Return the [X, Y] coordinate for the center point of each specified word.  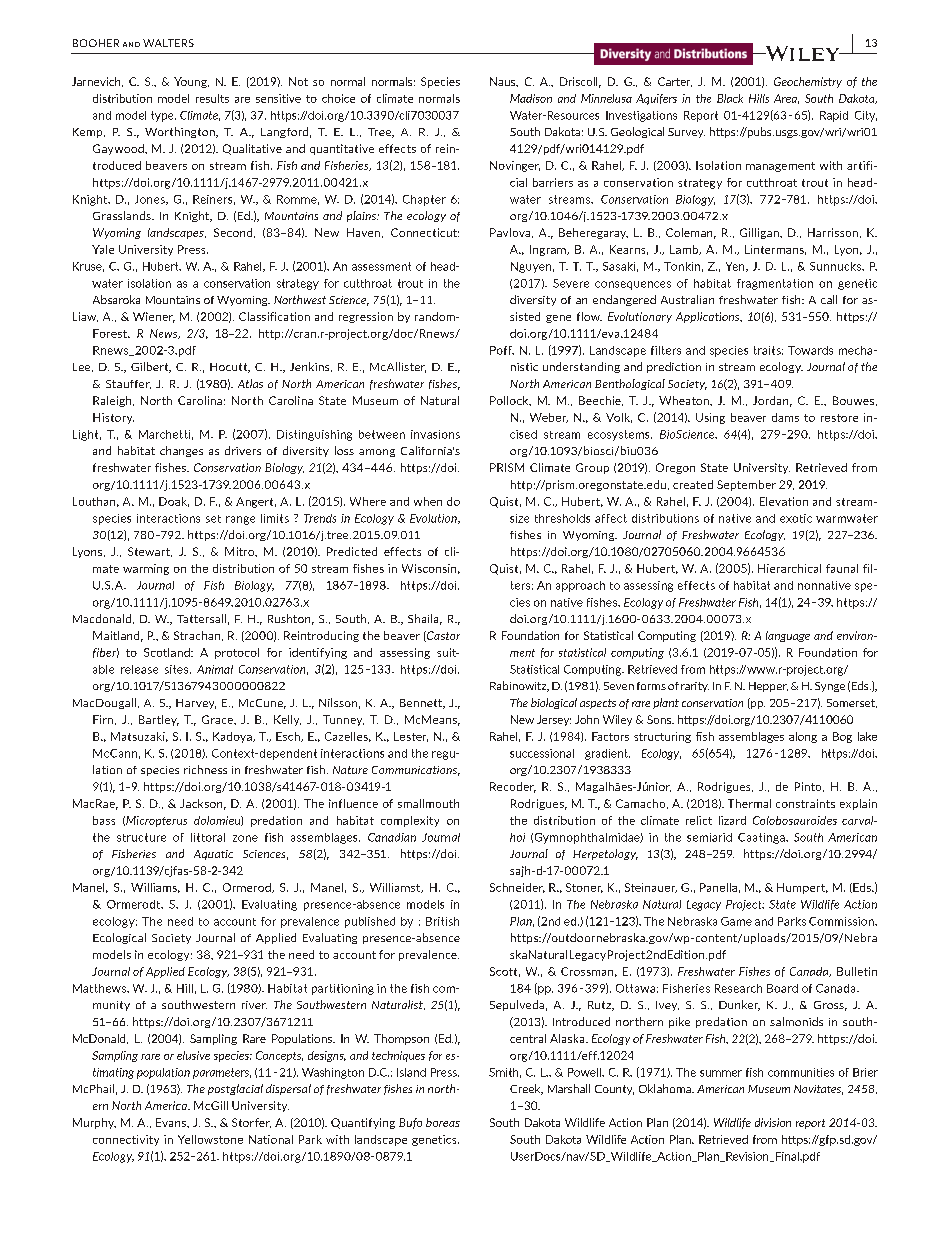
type [163, 116]
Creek [526, 1089]
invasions [435, 434]
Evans [172, 1122]
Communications [416, 771]
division [773, 1122]
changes [181, 451]
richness [205, 769]
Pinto [809, 787]
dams [785, 417]
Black [730, 98]
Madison [531, 98]
